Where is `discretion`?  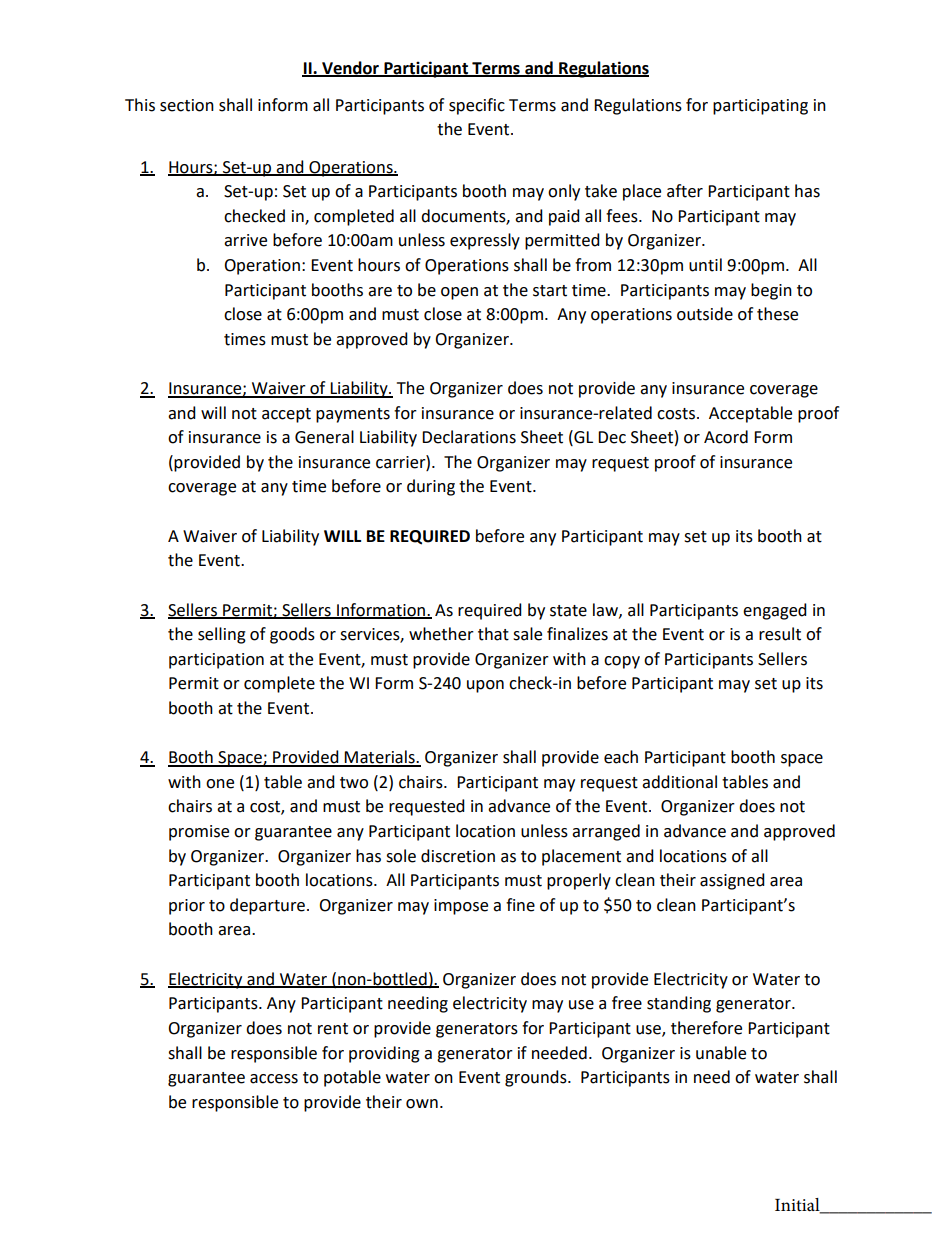 discretion is located at coordinates (458, 856).
